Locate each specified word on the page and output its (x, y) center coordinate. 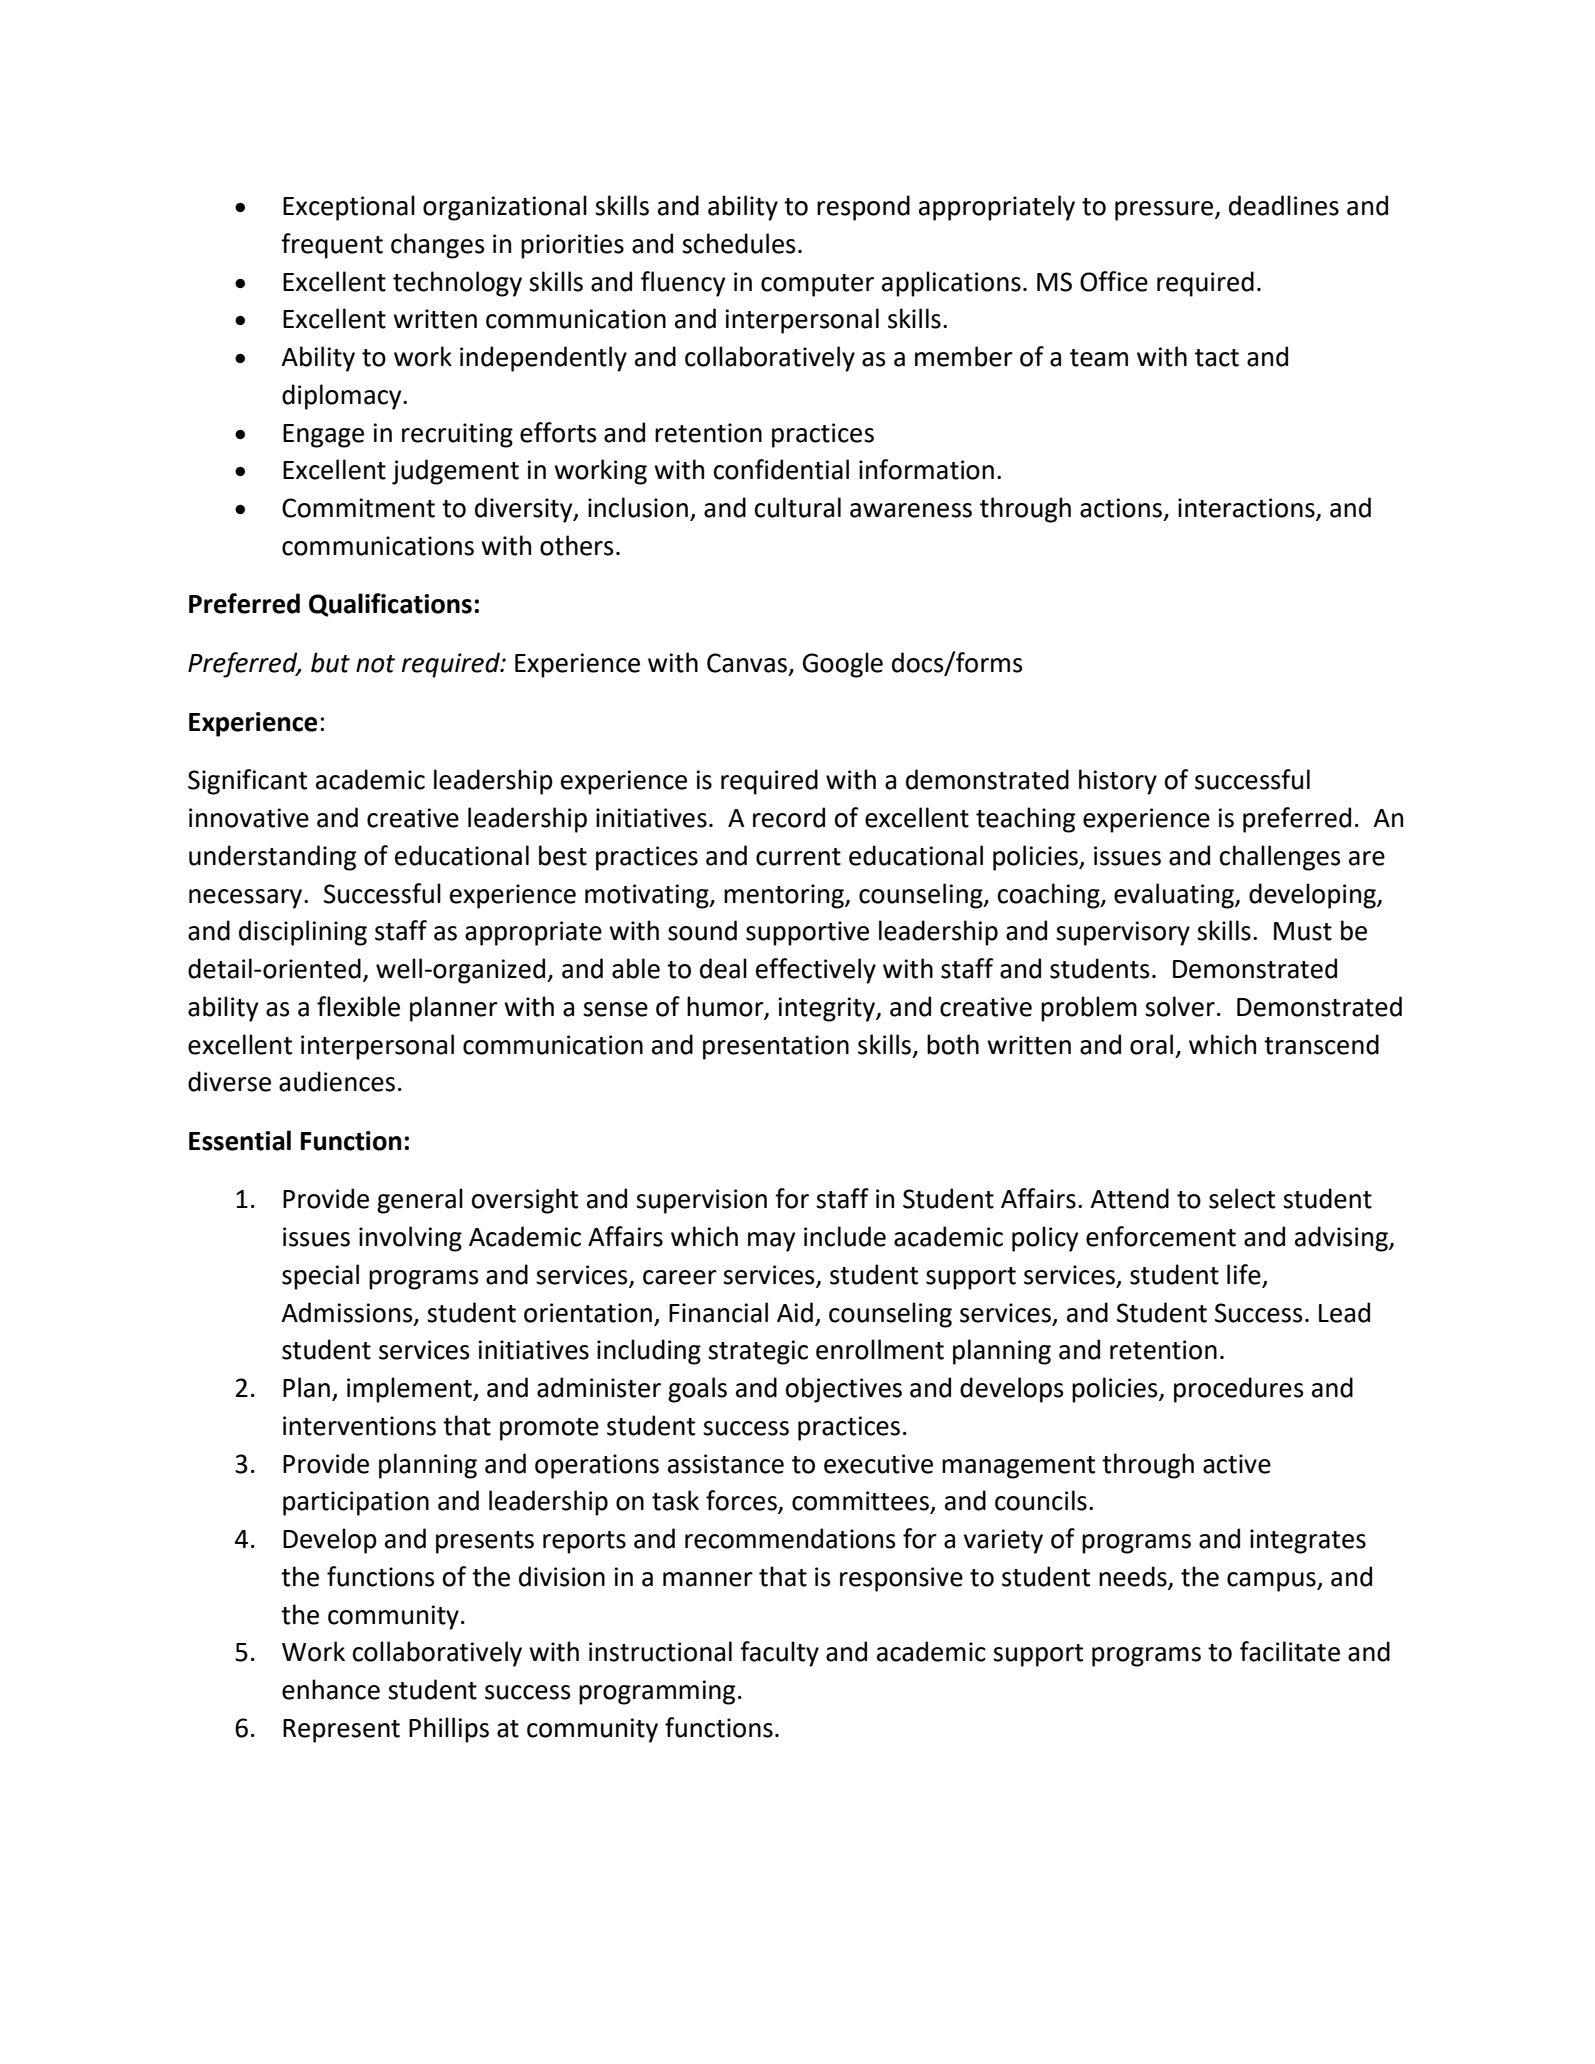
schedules (739, 243)
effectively (816, 971)
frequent (332, 246)
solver (1180, 1006)
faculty (779, 1654)
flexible (358, 1006)
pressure (1165, 211)
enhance (331, 1689)
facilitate (1290, 1651)
